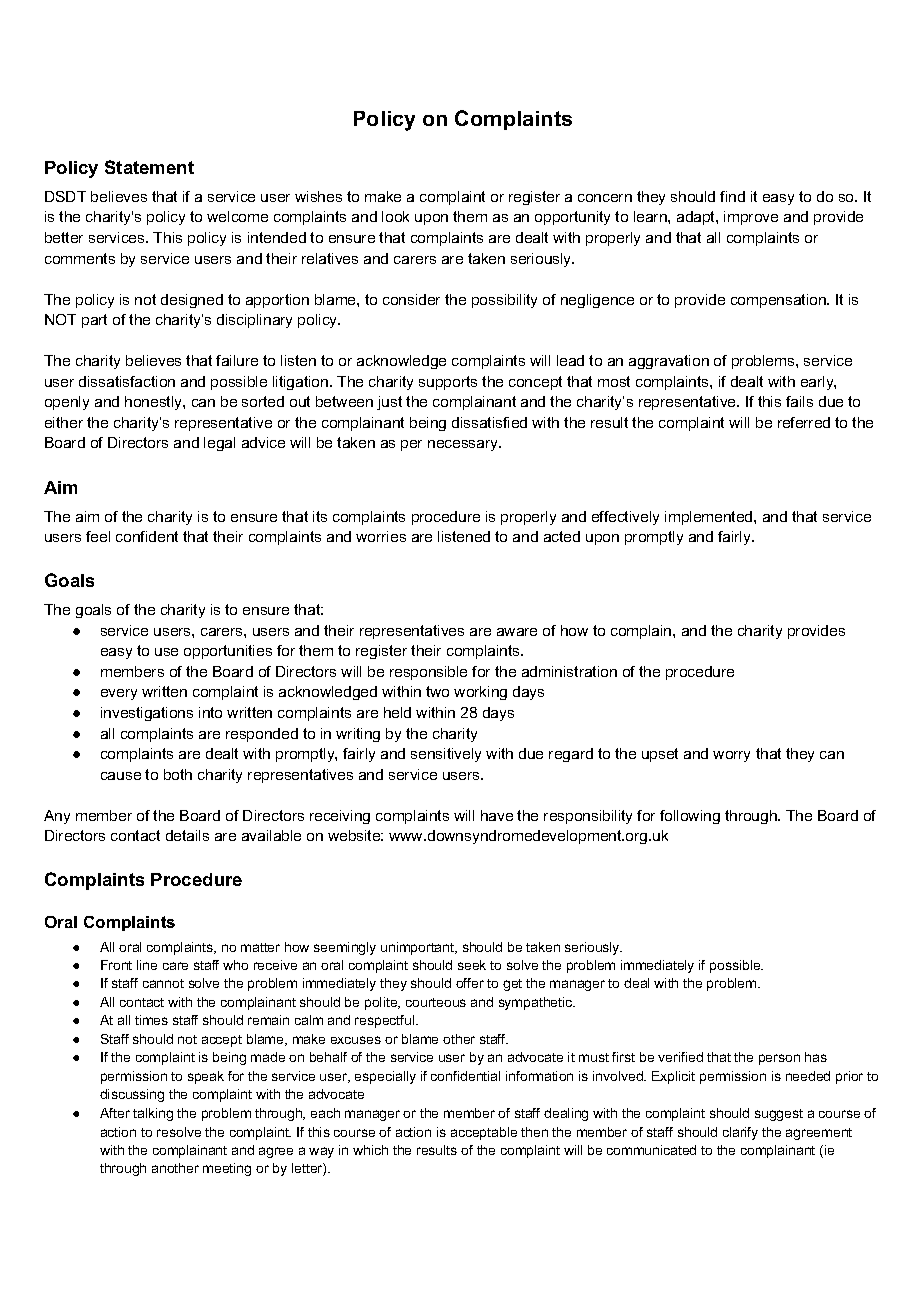 The width and height of the document is (924, 1308). Describe the element at coordinates (381, 536) in the document. I see `worries` at that location.
